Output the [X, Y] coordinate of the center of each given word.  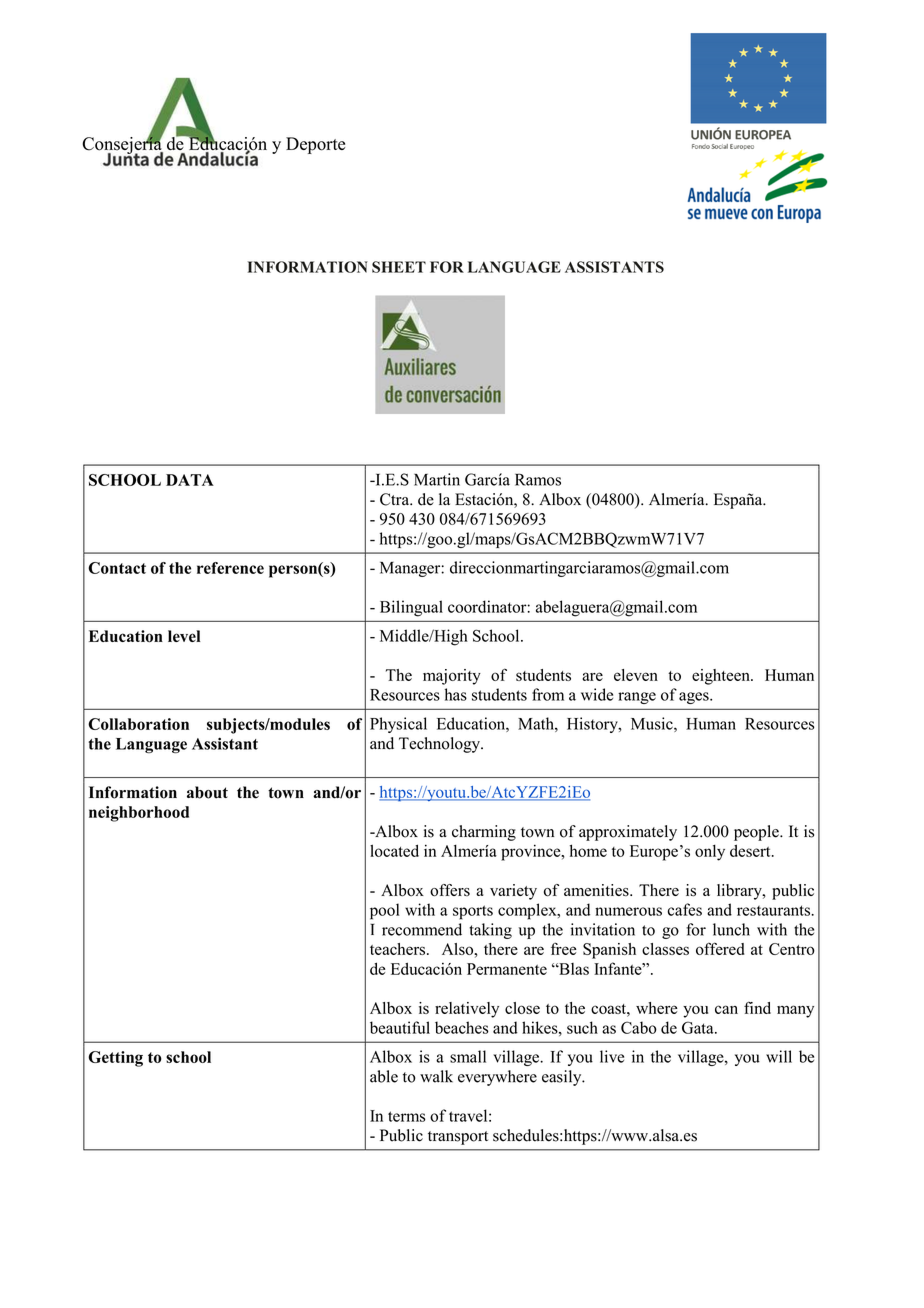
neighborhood [139, 814]
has [456, 694]
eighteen [722, 677]
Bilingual [411, 608]
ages [695, 698]
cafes [685, 909]
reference [230, 568]
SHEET [399, 267]
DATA [190, 480]
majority [452, 677]
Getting [115, 1059]
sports [473, 912]
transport [458, 1138]
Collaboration [138, 724]
